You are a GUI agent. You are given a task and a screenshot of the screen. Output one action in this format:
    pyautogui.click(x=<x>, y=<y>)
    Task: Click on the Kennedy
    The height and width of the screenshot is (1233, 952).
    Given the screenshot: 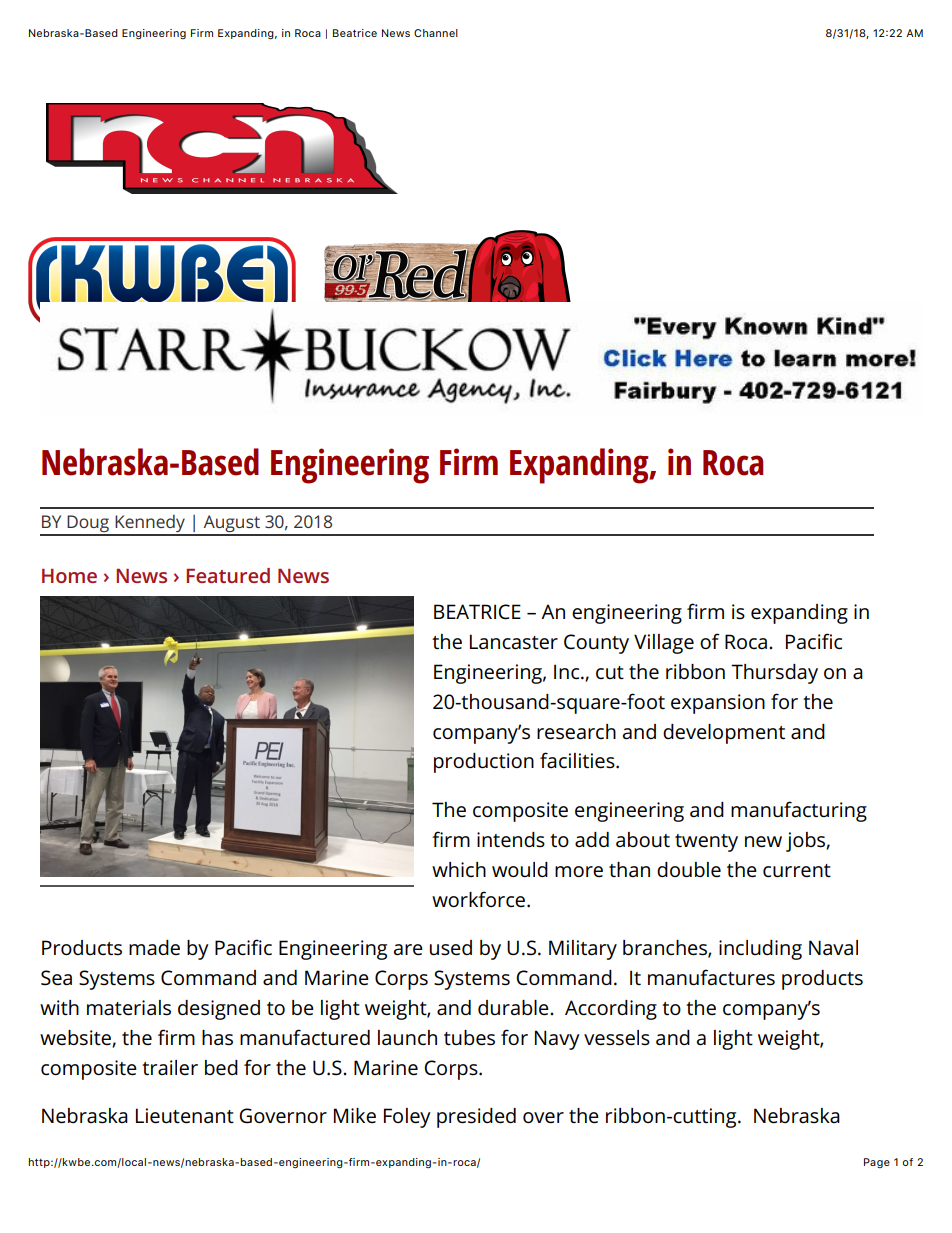 What is the action you would take?
    pyautogui.click(x=150, y=525)
